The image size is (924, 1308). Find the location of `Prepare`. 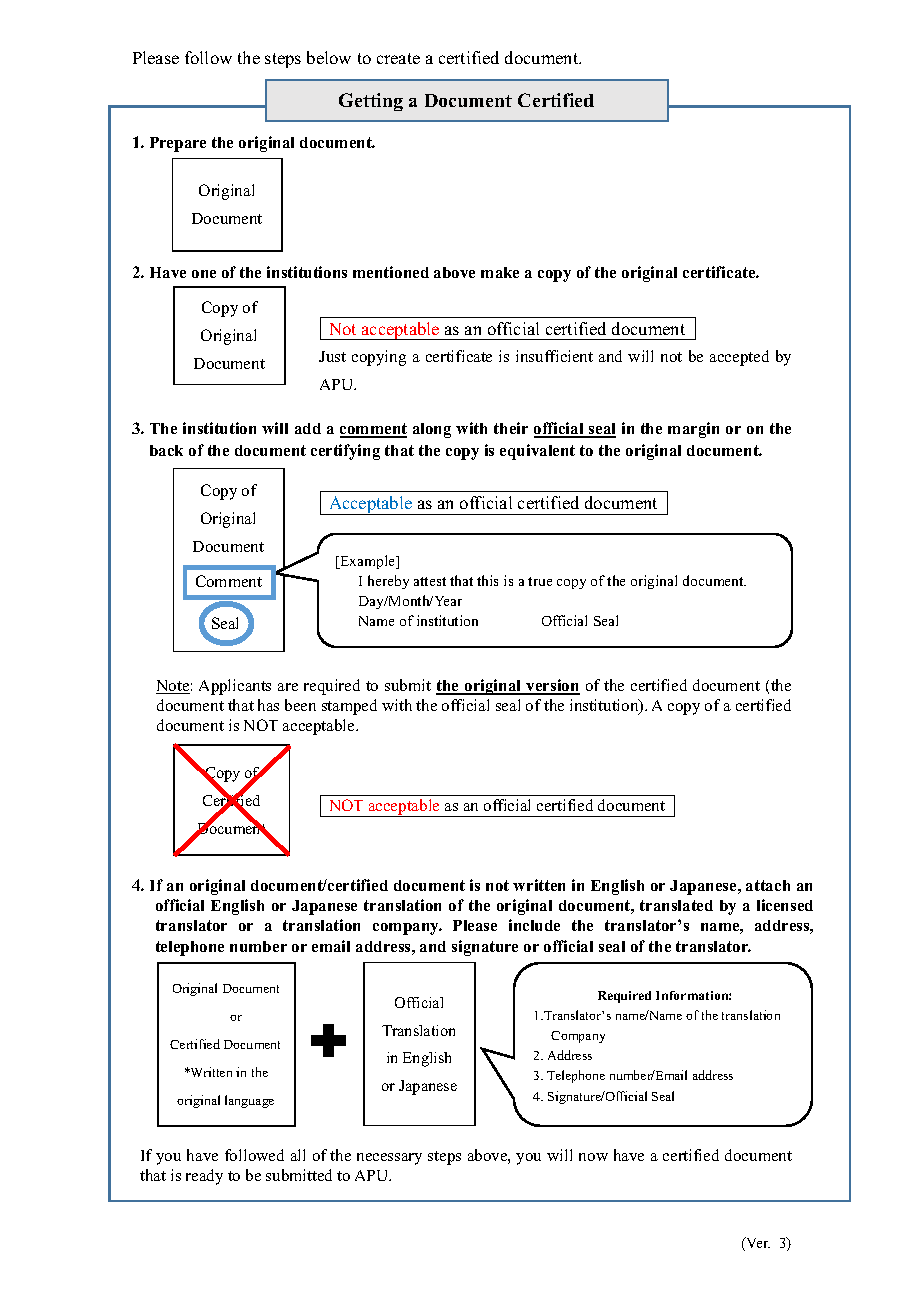

Prepare is located at coordinates (178, 144).
